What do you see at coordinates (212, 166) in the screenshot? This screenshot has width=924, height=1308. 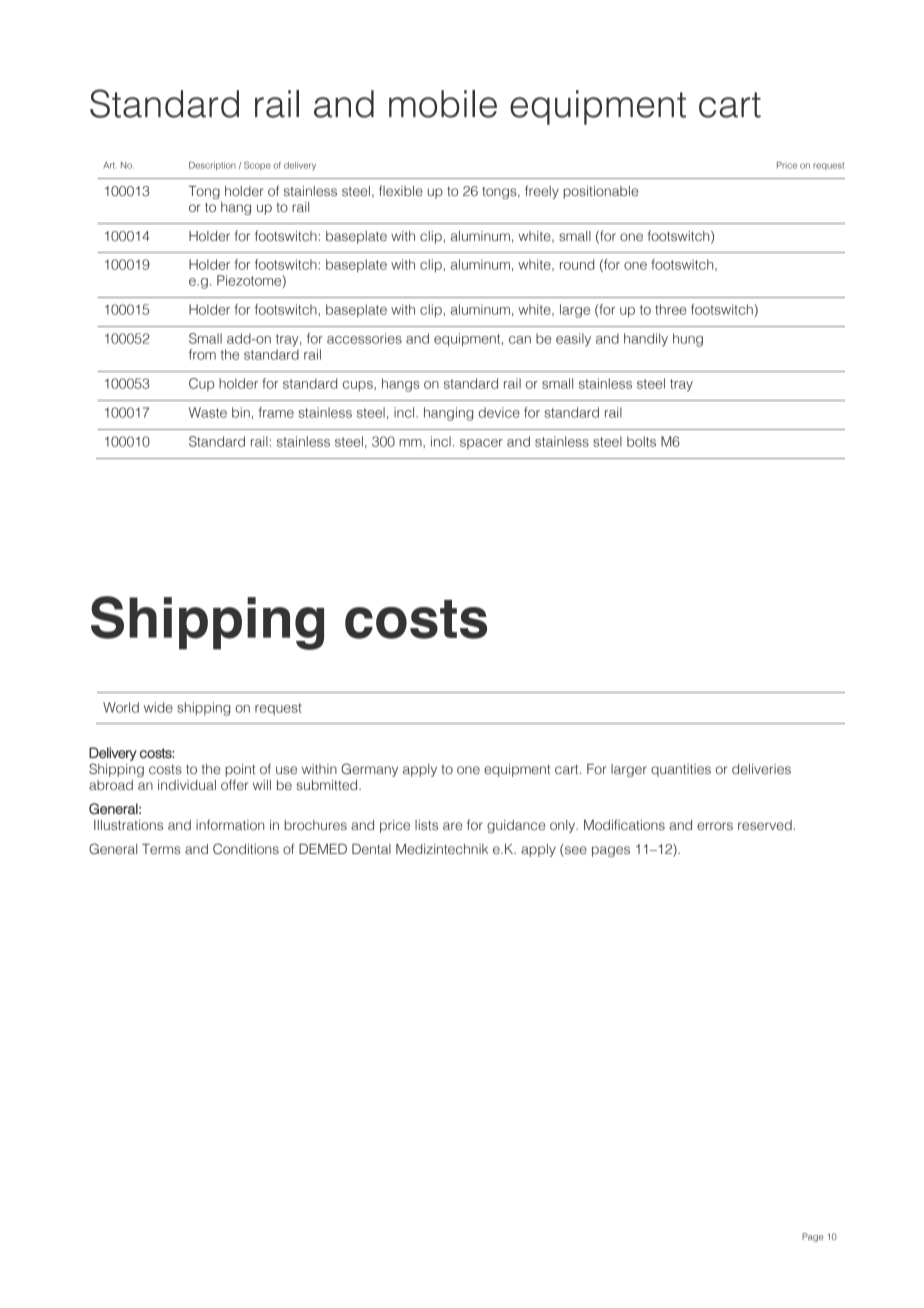 I see `Description` at bounding box center [212, 166].
